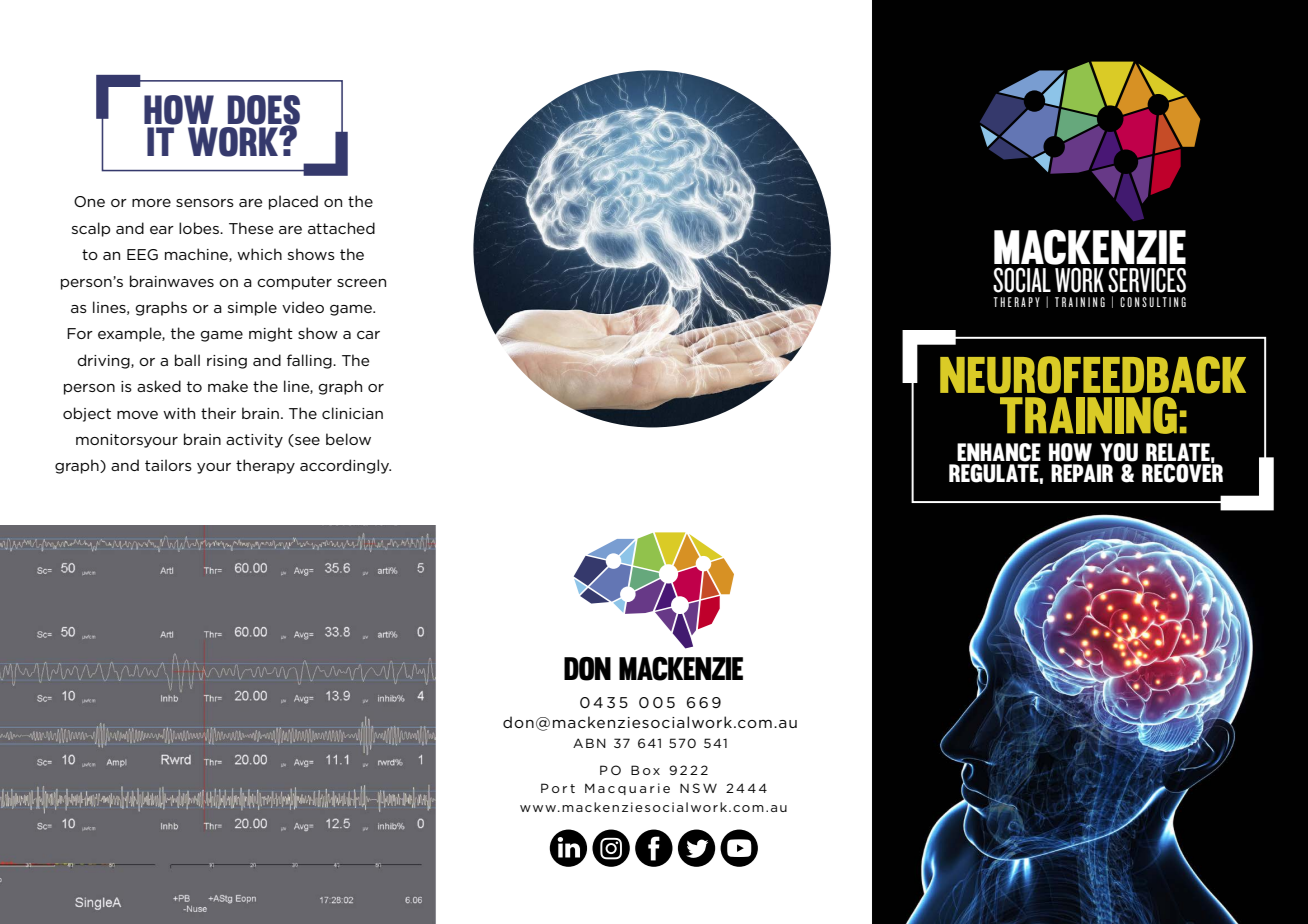 This screenshot has height=924, width=1308. I want to click on accordingly, so click(345, 466).
